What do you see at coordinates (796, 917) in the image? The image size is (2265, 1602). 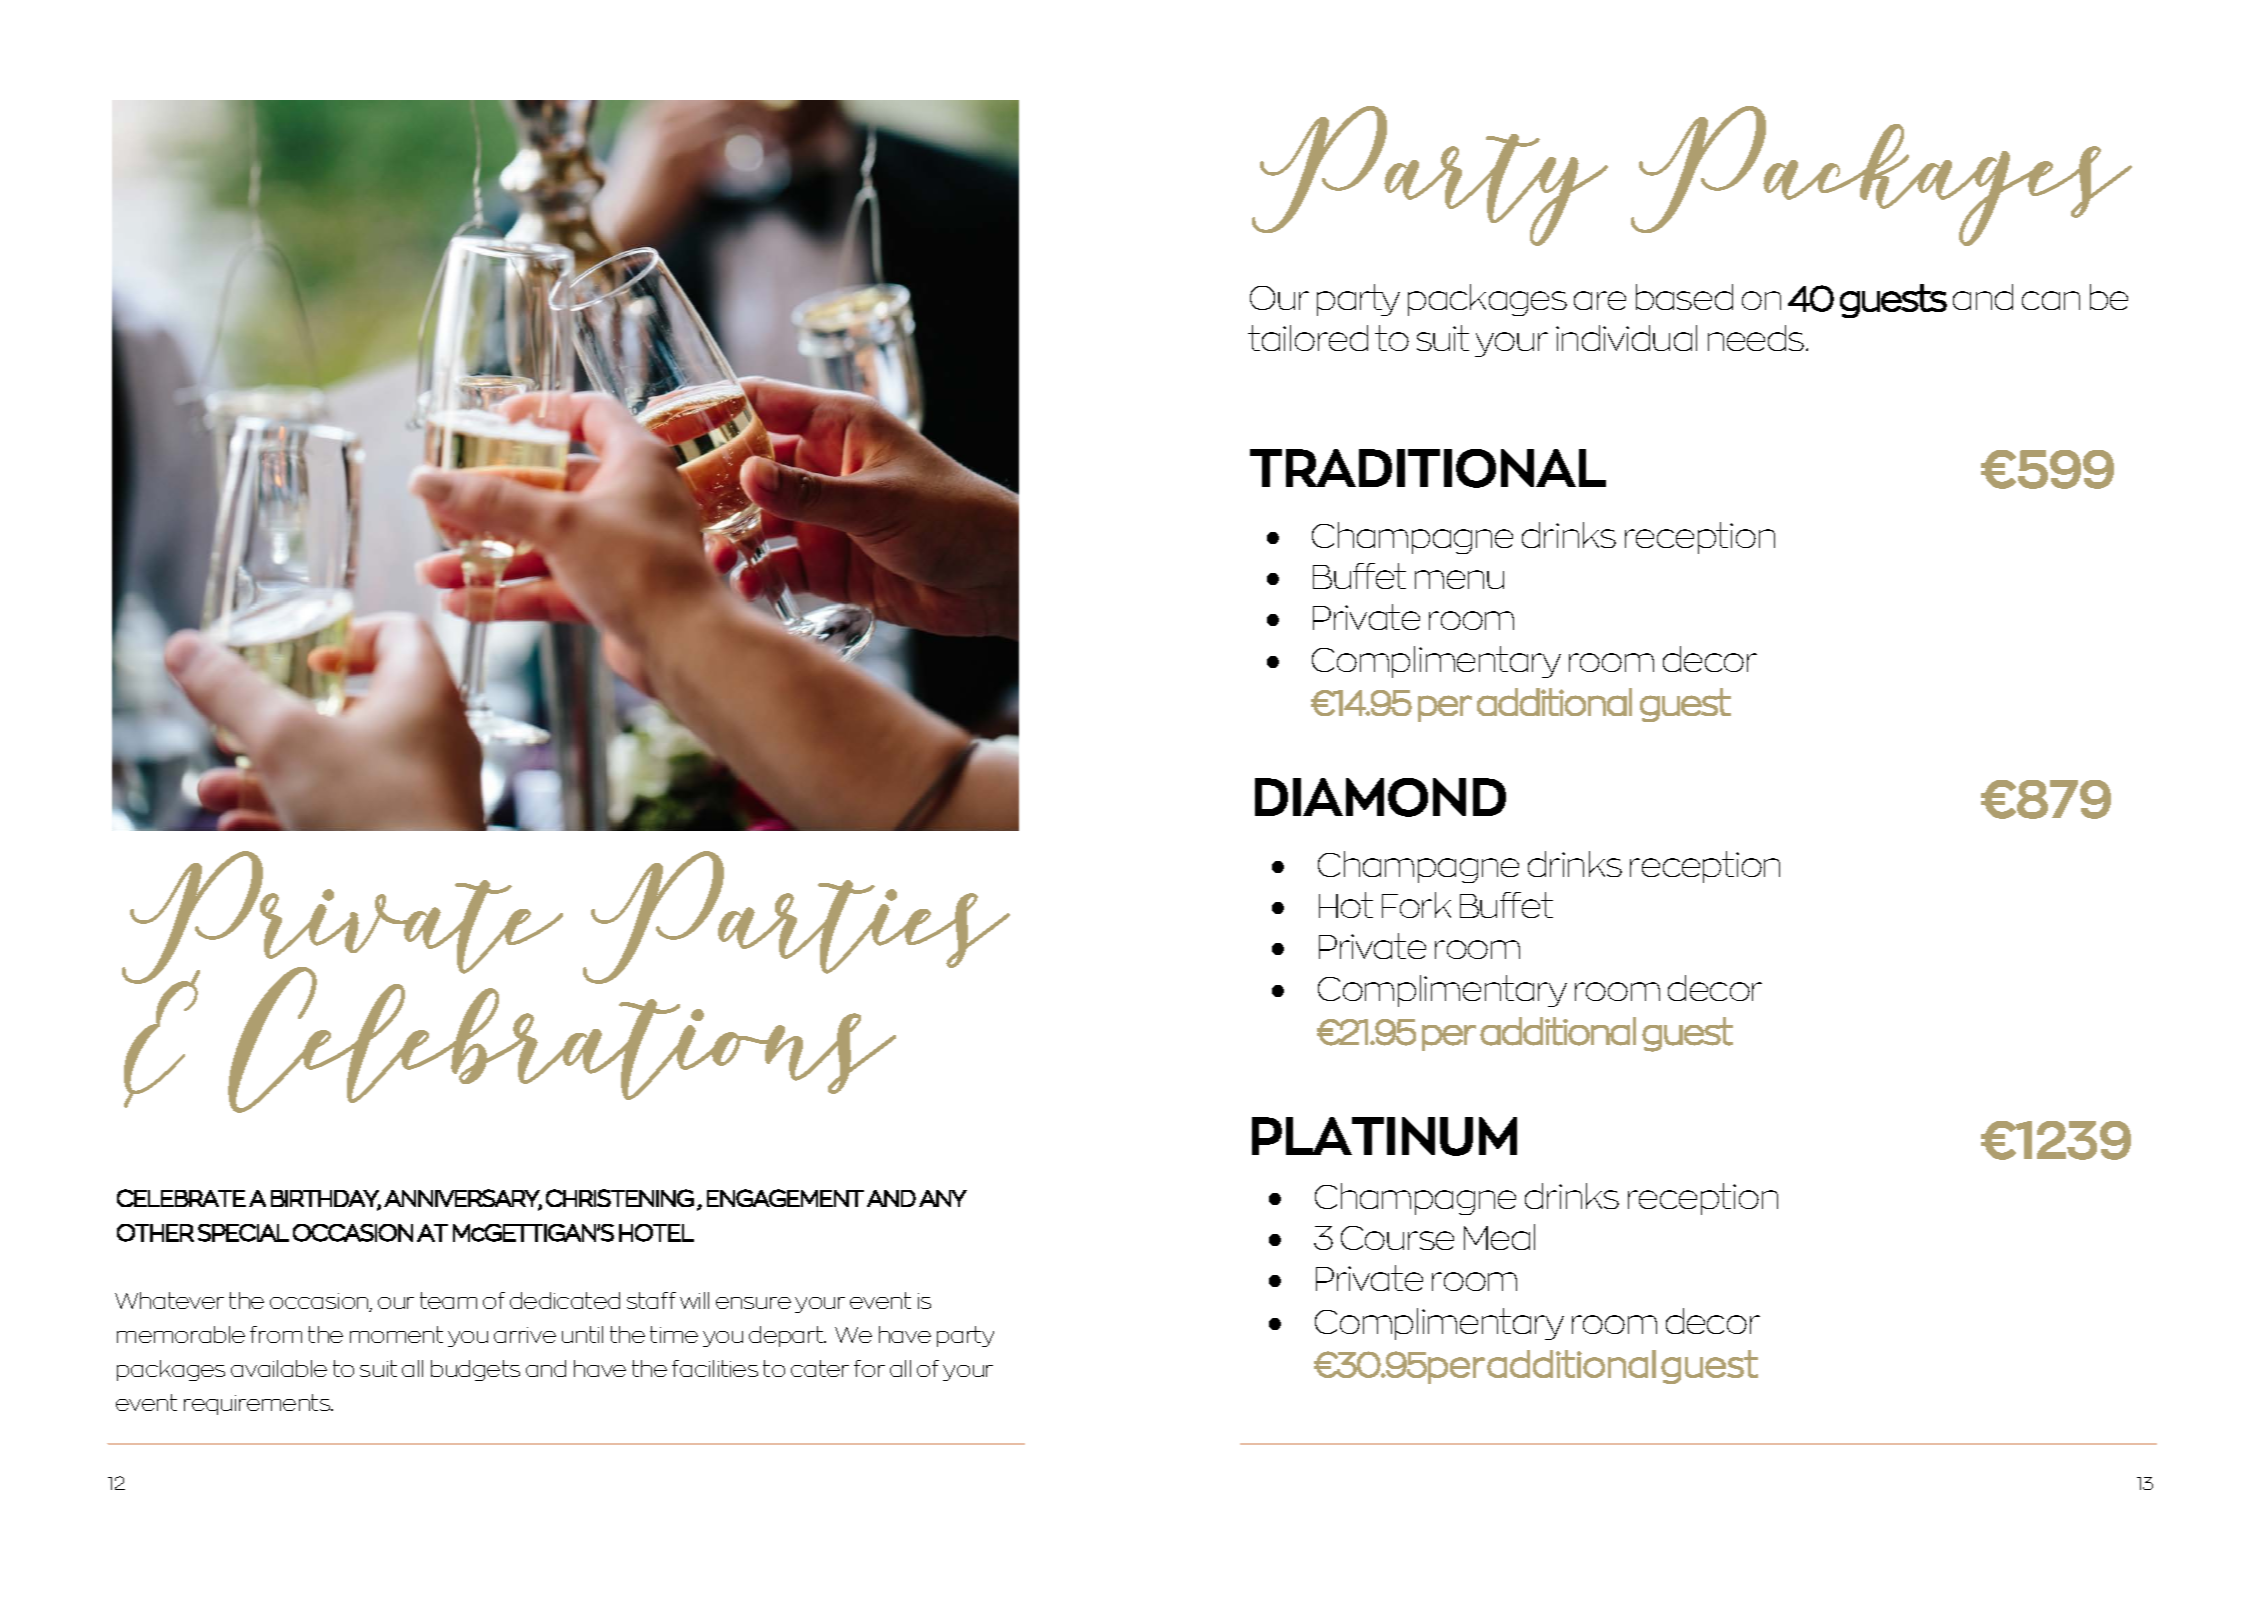 I see `Parties` at bounding box center [796, 917].
